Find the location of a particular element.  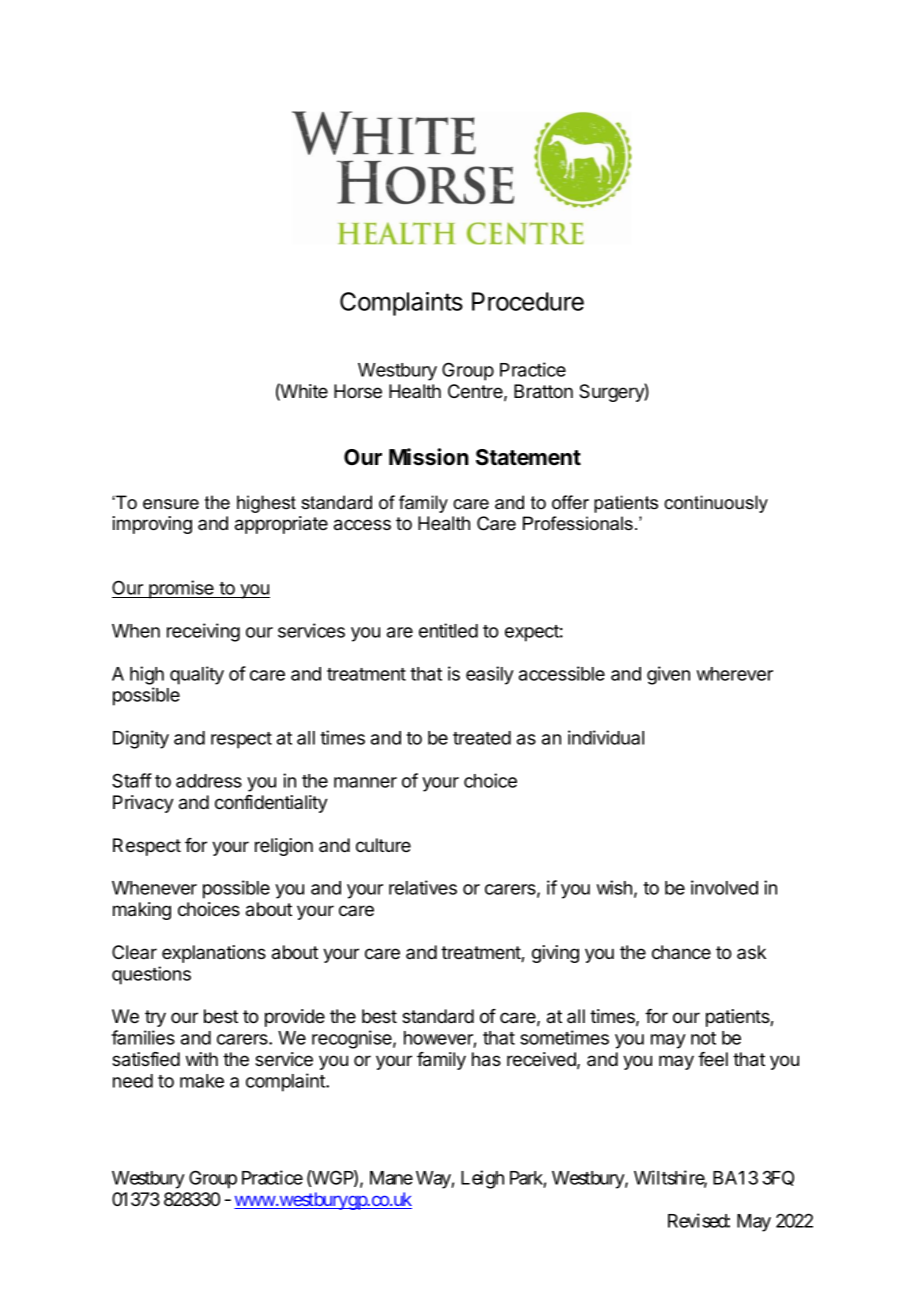

Procedure is located at coordinates (528, 301).
